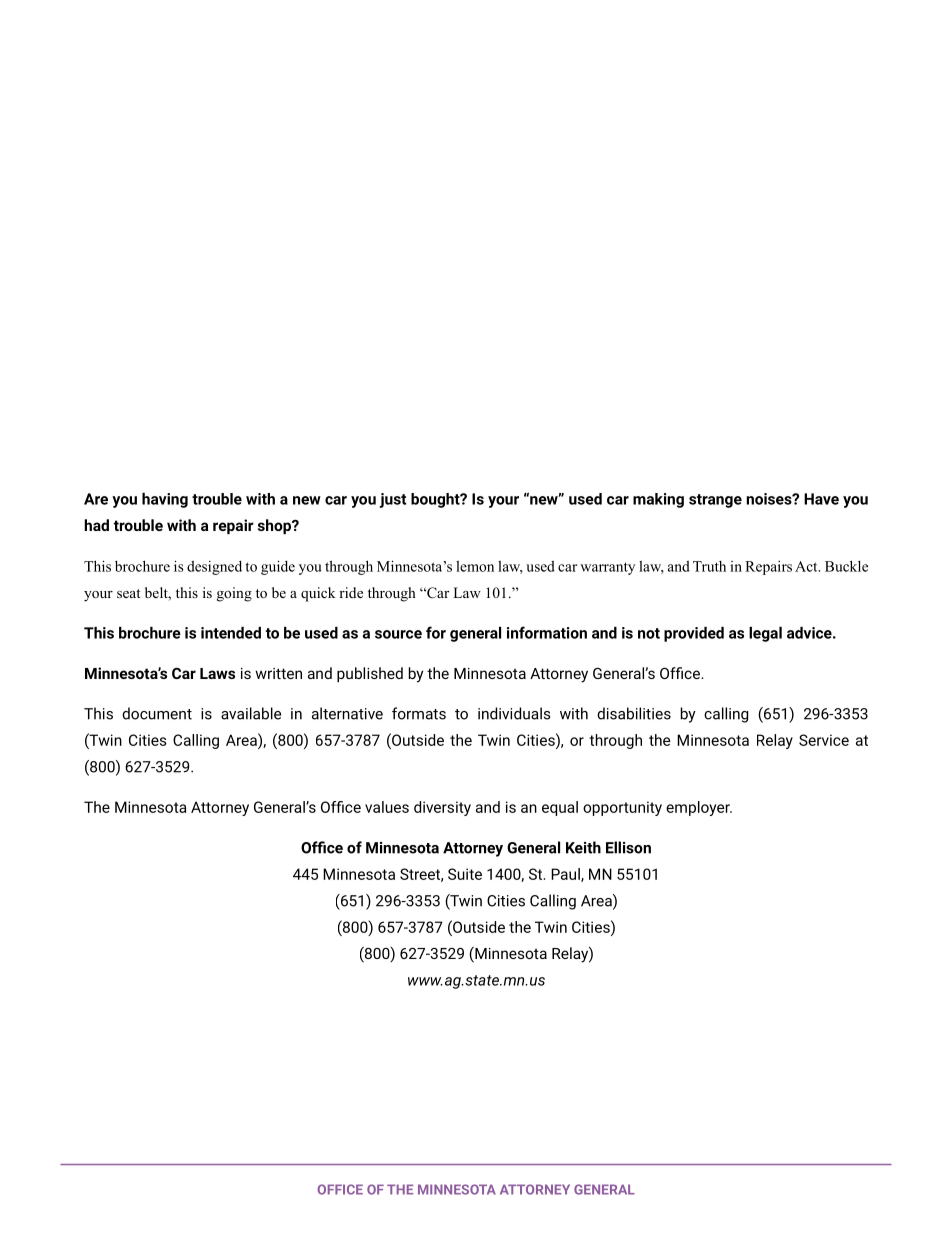 This screenshot has height=1233, width=952. What do you see at coordinates (436, 500) in the screenshot?
I see `bought` at bounding box center [436, 500].
